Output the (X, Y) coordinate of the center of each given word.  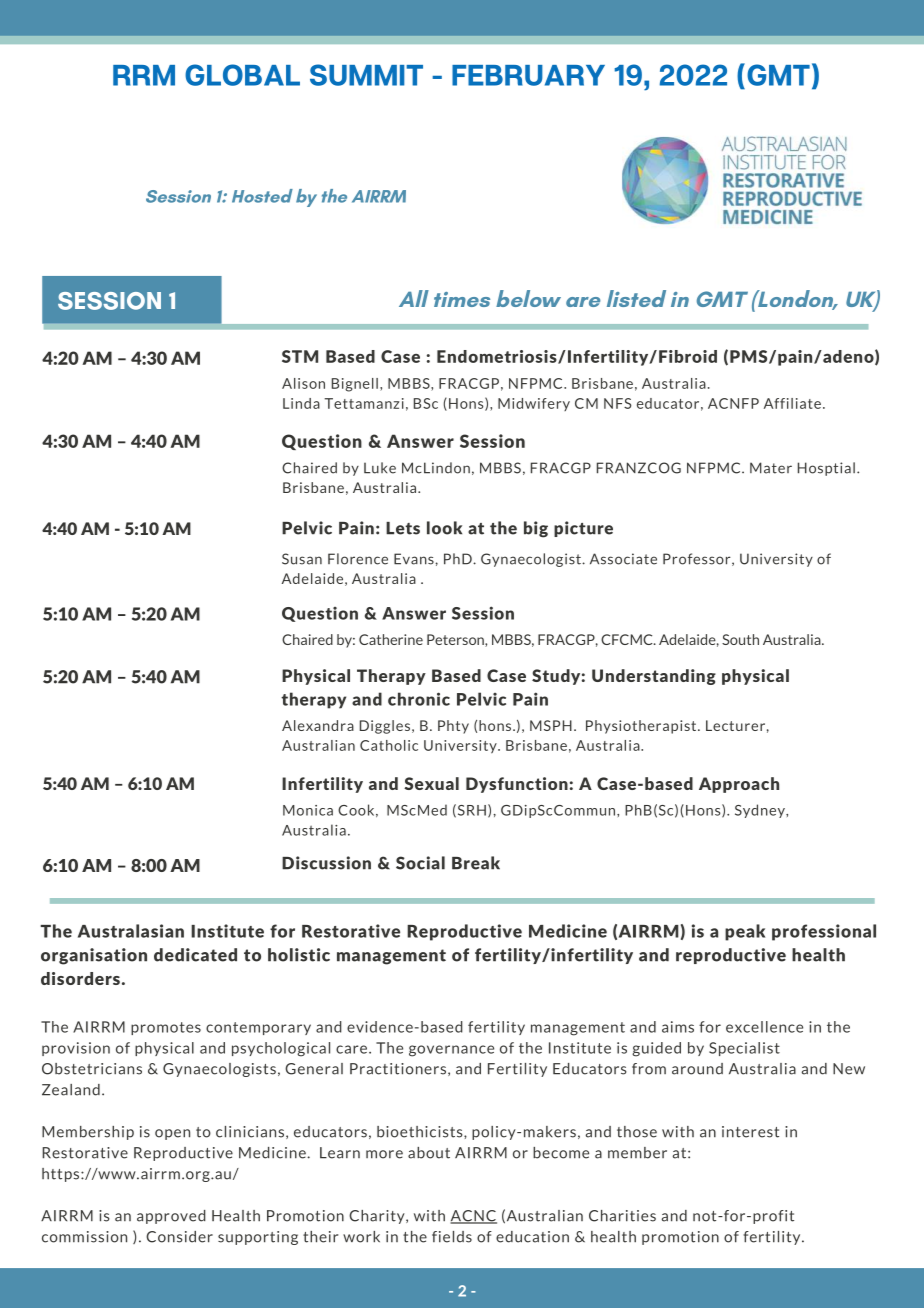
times (462, 299)
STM (300, 356)
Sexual (431, 783)
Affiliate (792, 403)
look (444, 528)
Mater (771, 468)
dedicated (195, 955)
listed (636, 298)
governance (451, 1051)
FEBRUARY (528, 75)
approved (171, 1217)
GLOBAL (242, 75)
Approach (739, 785)
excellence (764, 1027)
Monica (308, 810)
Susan (302, 559)
